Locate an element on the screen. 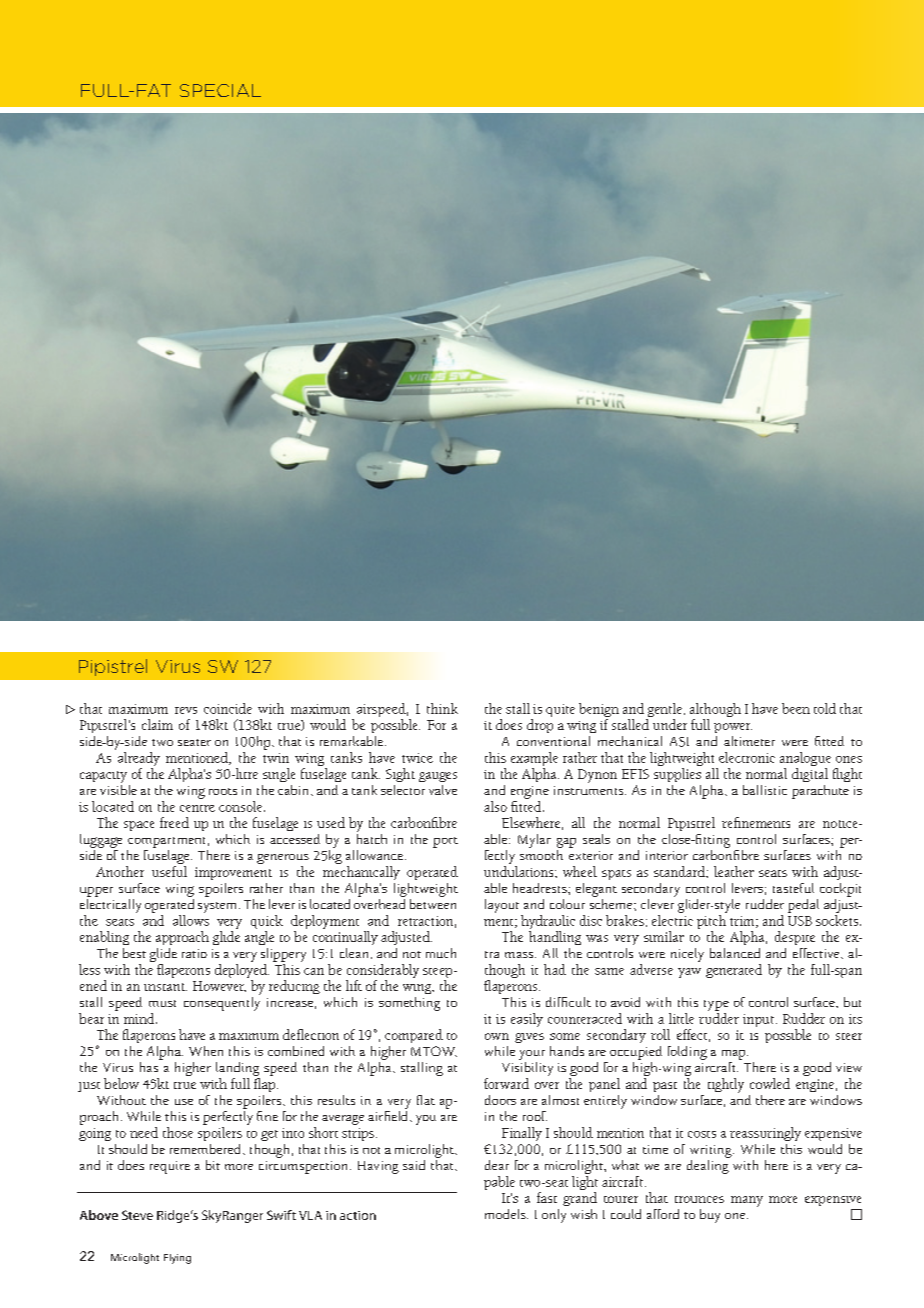 This screenshot has height=1308, width=924. power is located at coordinates (733, 728).
